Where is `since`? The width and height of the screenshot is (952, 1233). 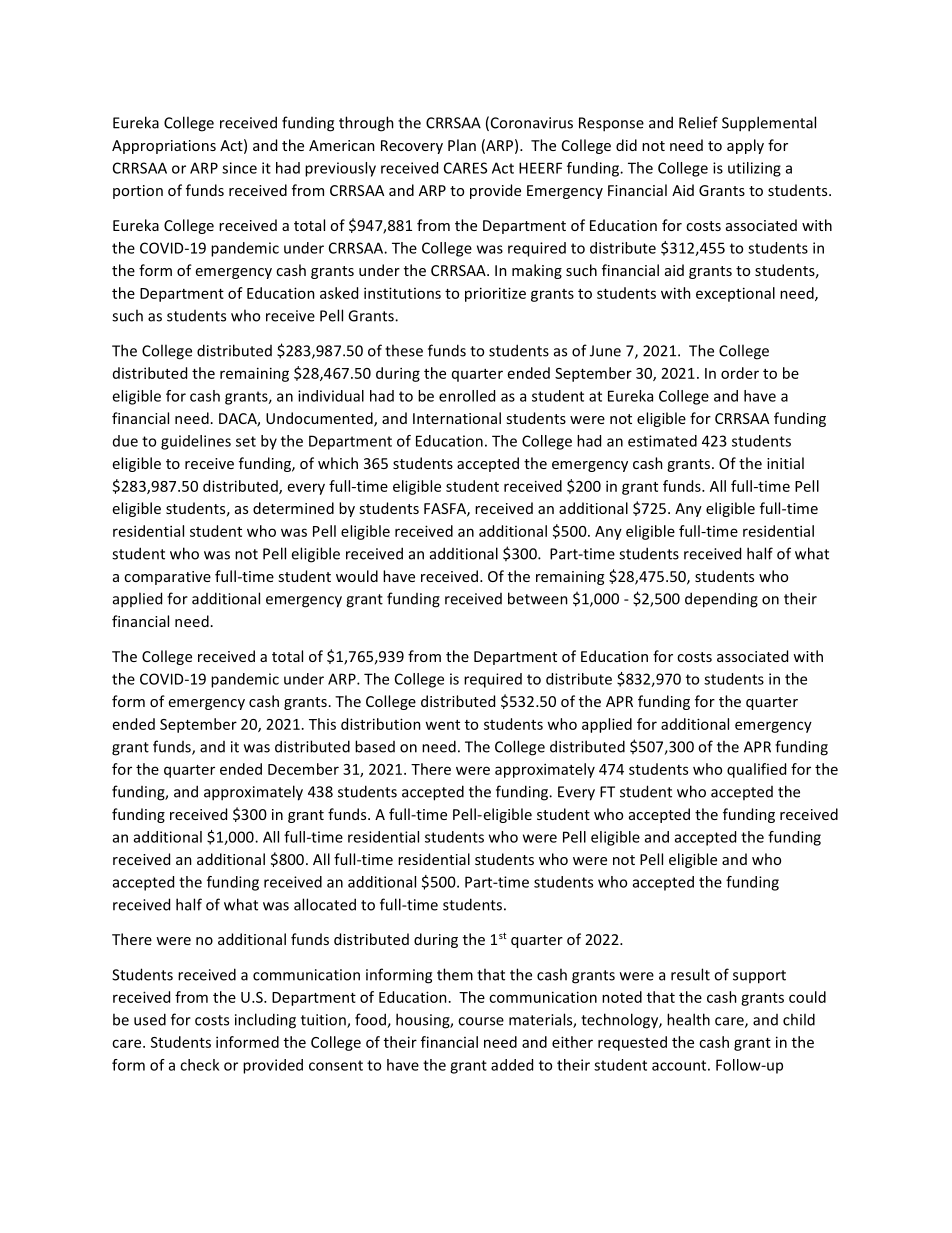 since is located at coordinates (239, 168).
